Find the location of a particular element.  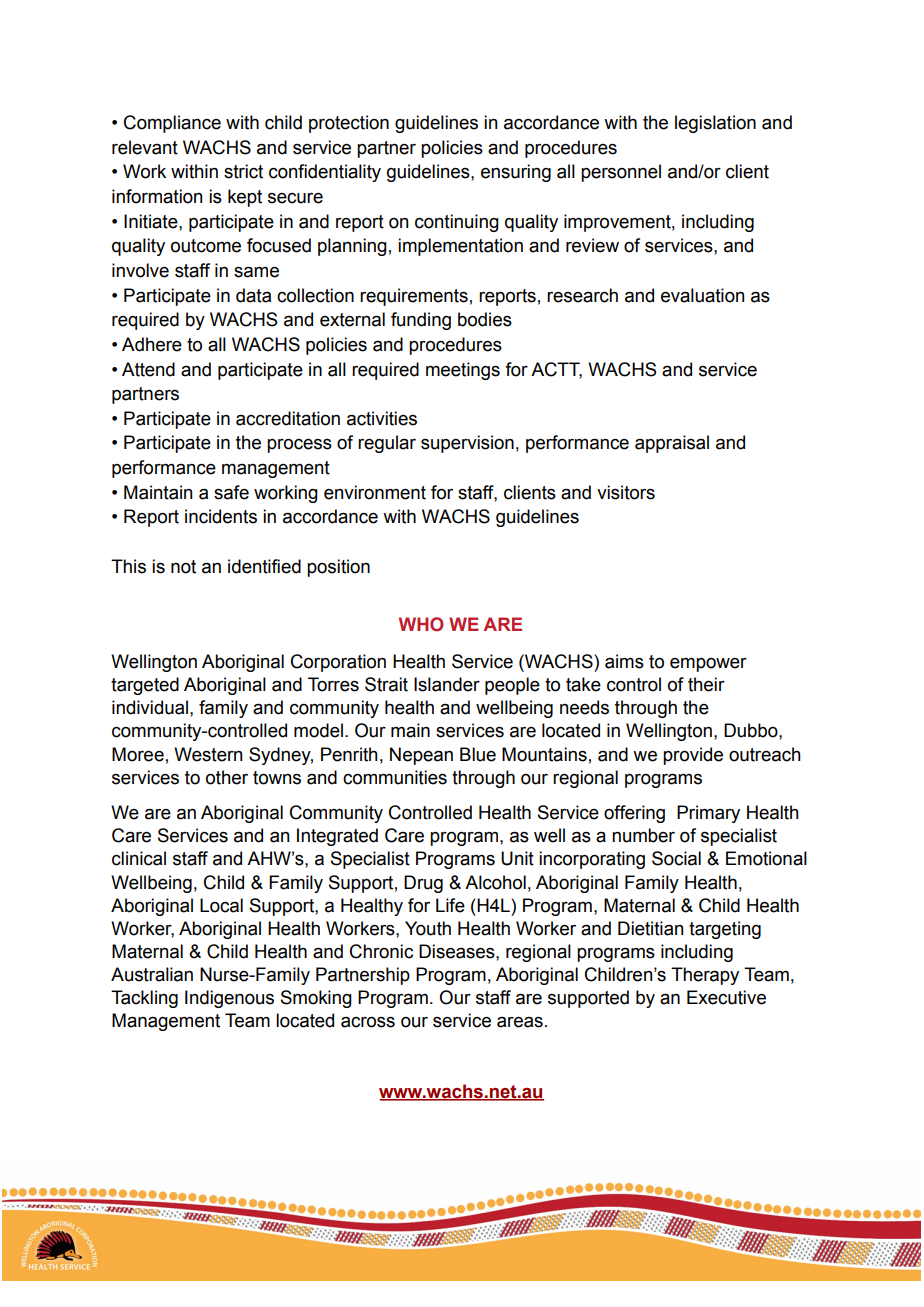

Indigenous is located at coordinates (229, 999).
